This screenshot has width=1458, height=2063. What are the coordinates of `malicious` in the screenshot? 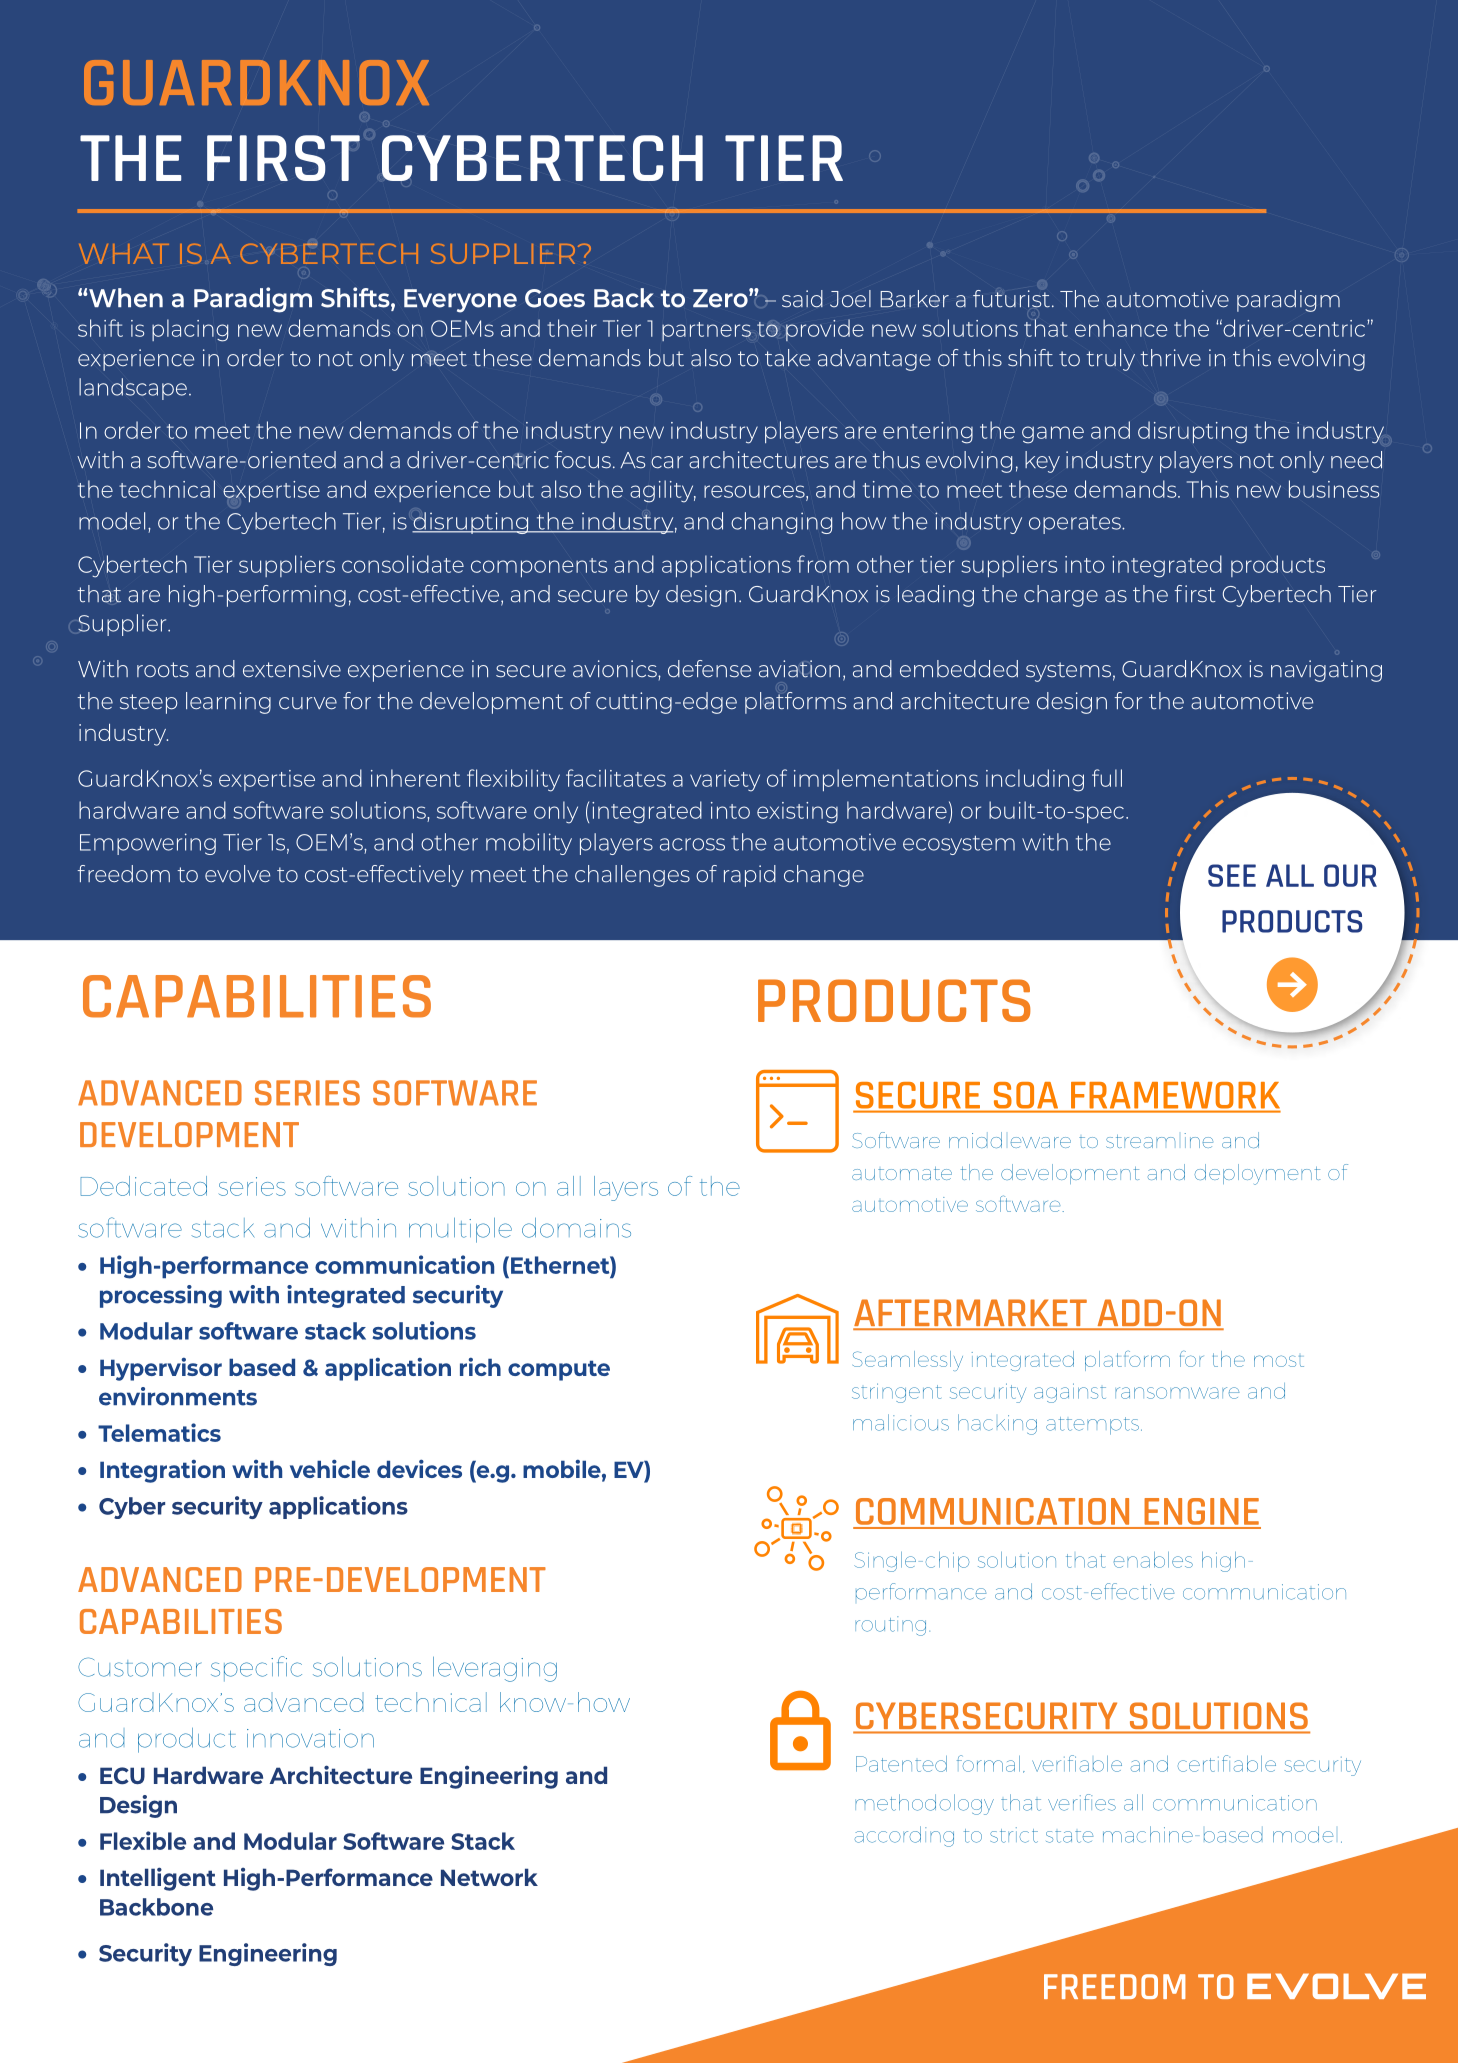 It's located at (901, 1422).
